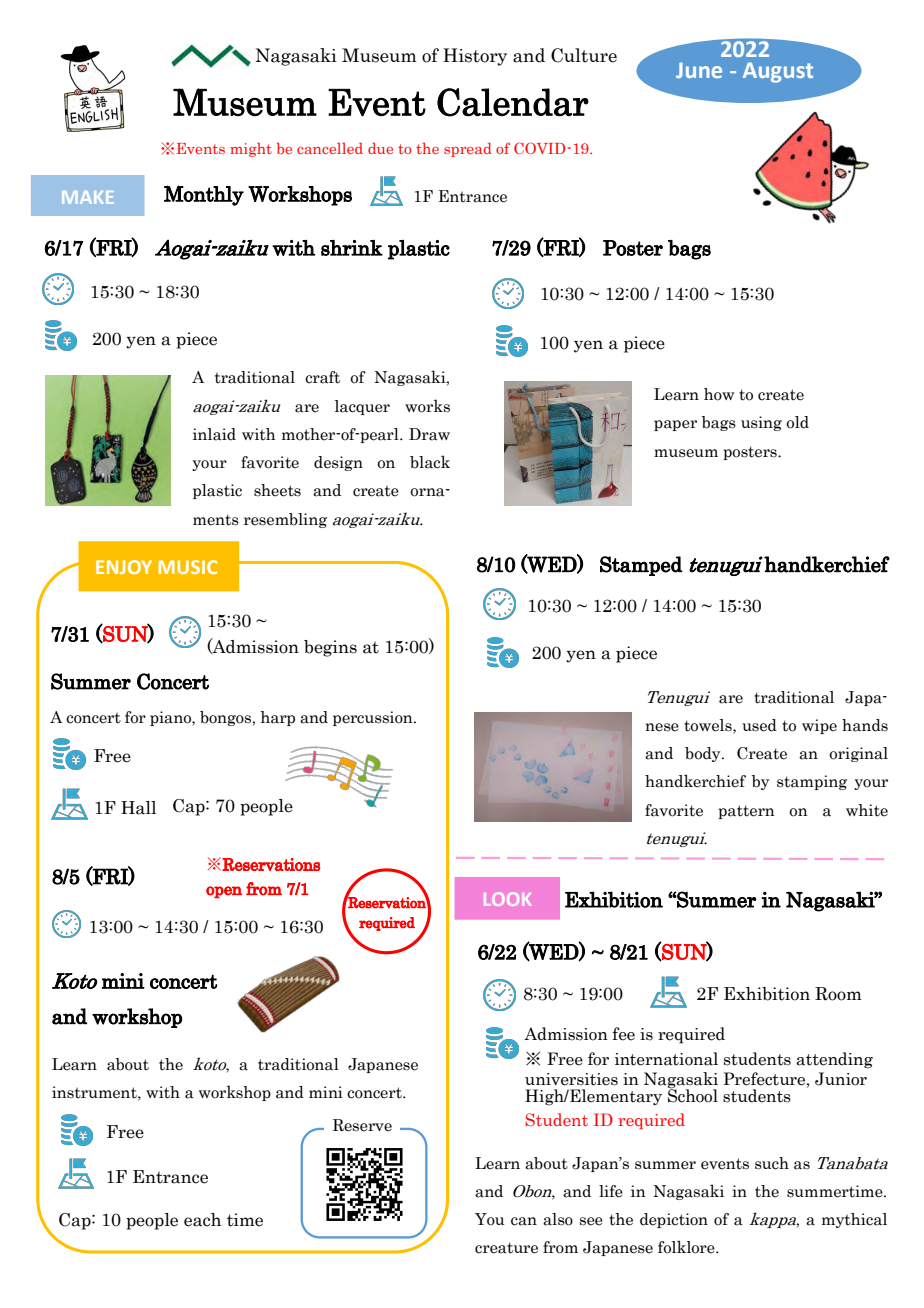  I want to click on used, so click(759, 725).
